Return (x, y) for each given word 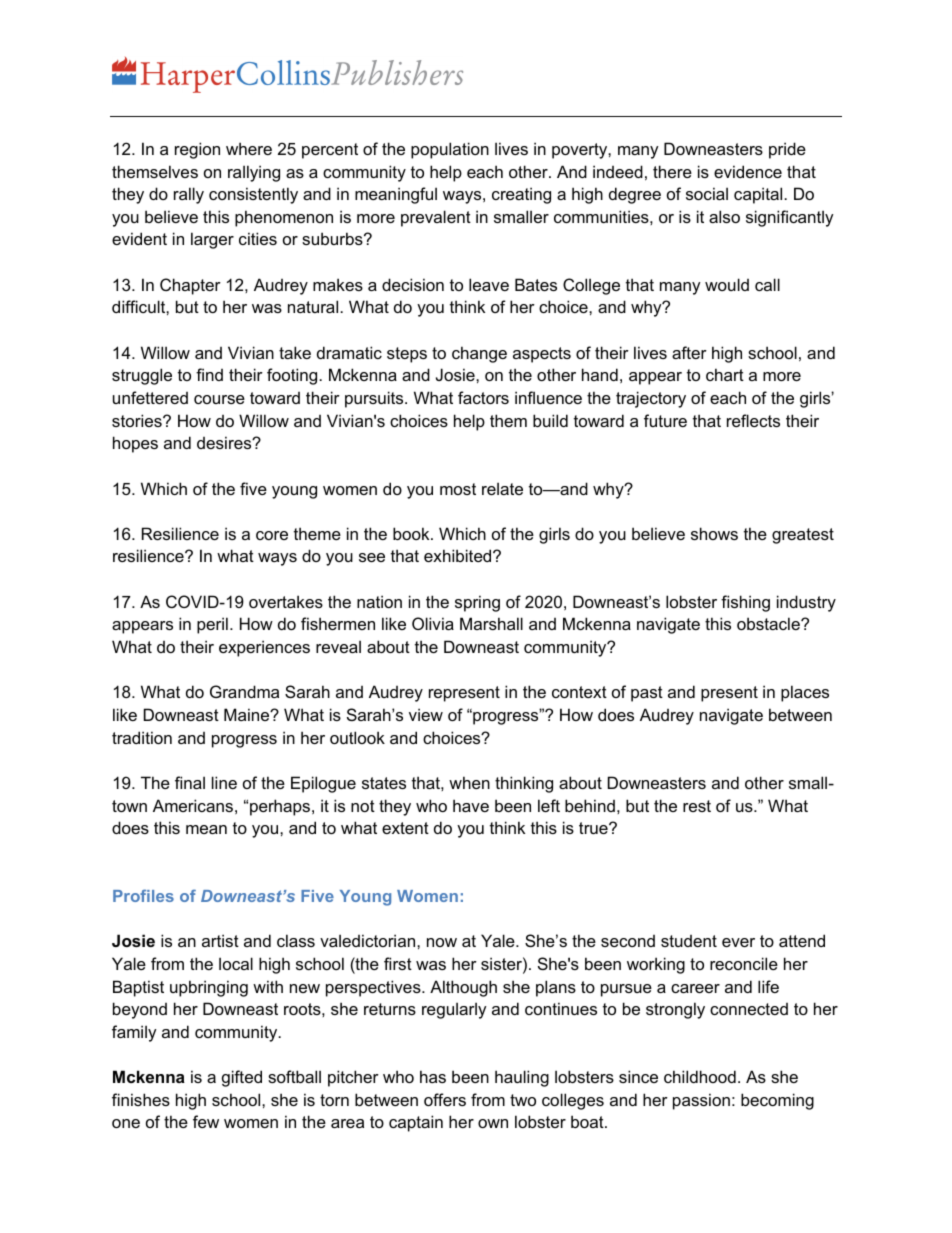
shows (714, 533)
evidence (748, 171)
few (206, 1121)
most (458, 489)
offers (445, 1099)
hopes (135, 444)
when (469, 782)
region (197, 150)
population (450, 150)
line (224, 782)
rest (697, 806)
